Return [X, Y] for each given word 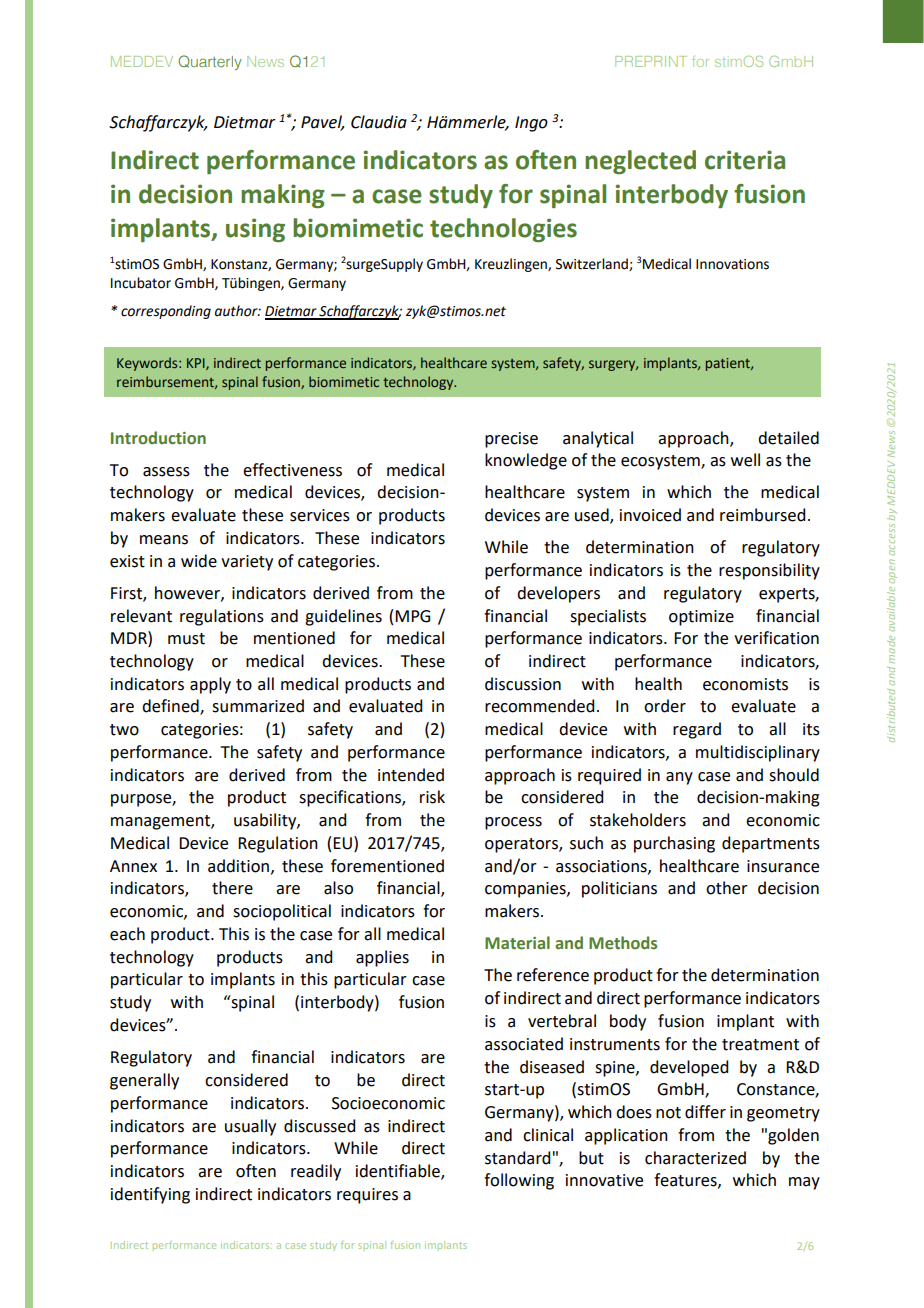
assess [166, 472]
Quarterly [210, 62]
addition [238, 866]
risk [432, 797]
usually [250, 1127]
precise [511, 440]
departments [771, 844]
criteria [745, 160]
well [745, 460]
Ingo [531, 124]
